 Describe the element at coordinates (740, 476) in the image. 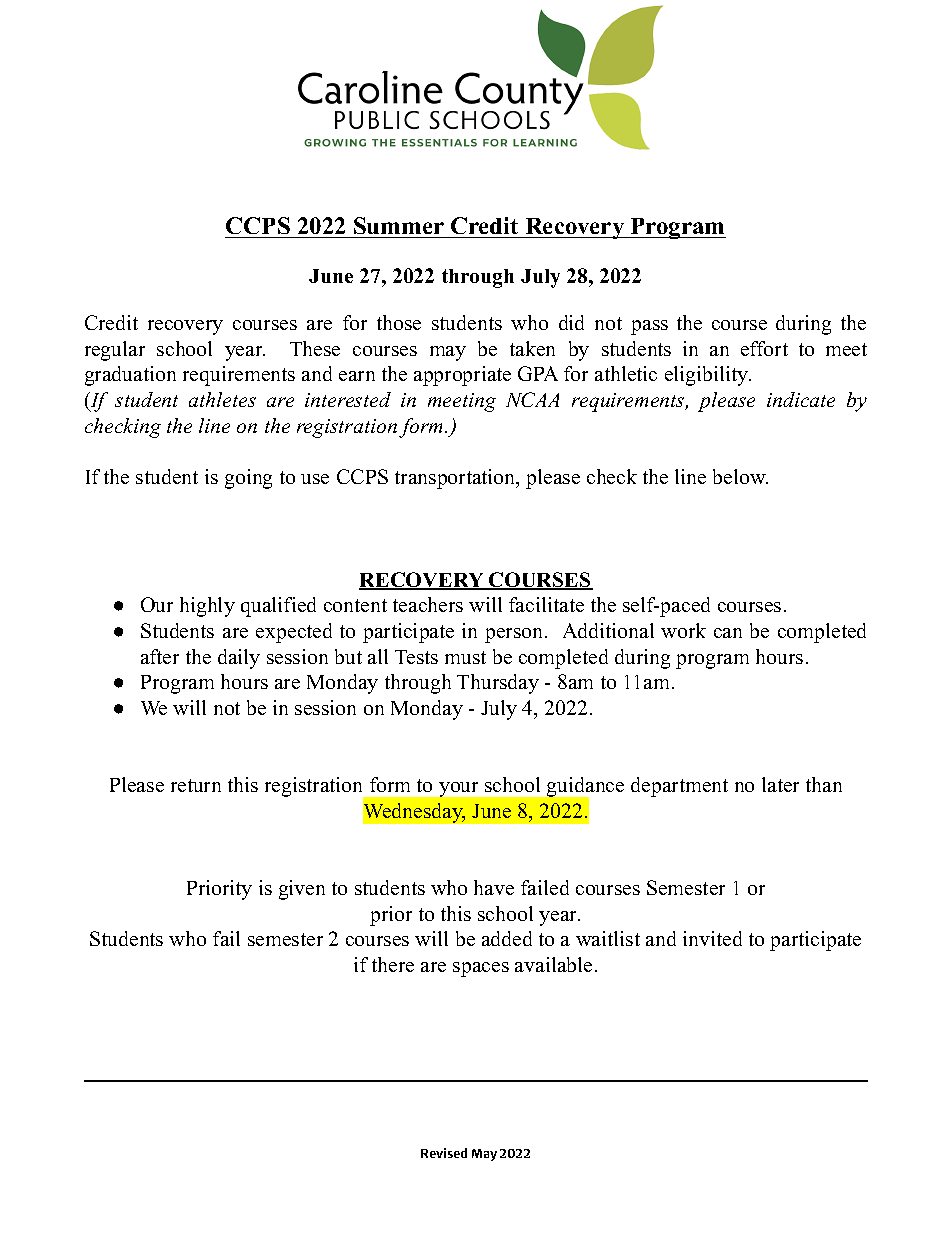

I see `below` at that location.
